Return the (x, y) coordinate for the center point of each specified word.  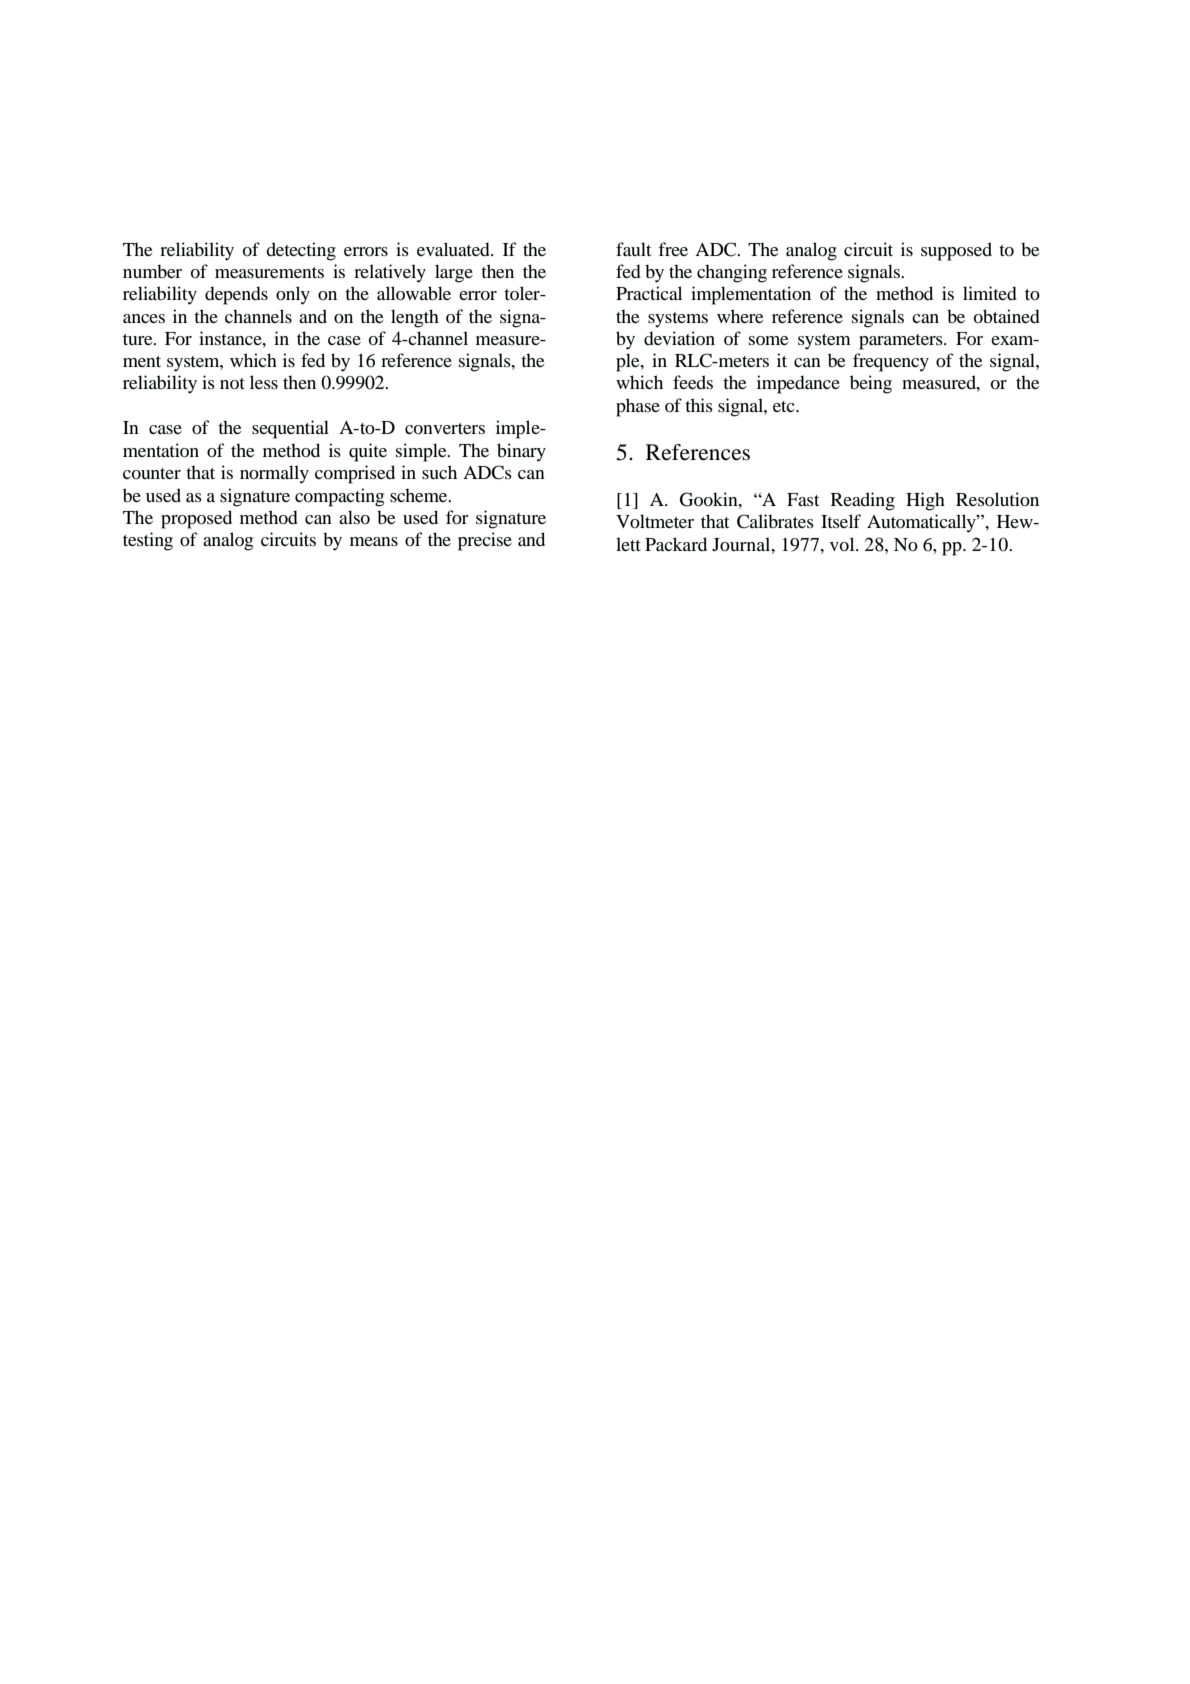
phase (638, 407)
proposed (196, 519)
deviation (679, 338)
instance (231, 338)
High (925, 501)
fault (633, 249)
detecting (301, 251)
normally (274, 474)
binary (521, 452)
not (232, 384)
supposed (956, 251)
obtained (1007, 316)
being (871, 384)
